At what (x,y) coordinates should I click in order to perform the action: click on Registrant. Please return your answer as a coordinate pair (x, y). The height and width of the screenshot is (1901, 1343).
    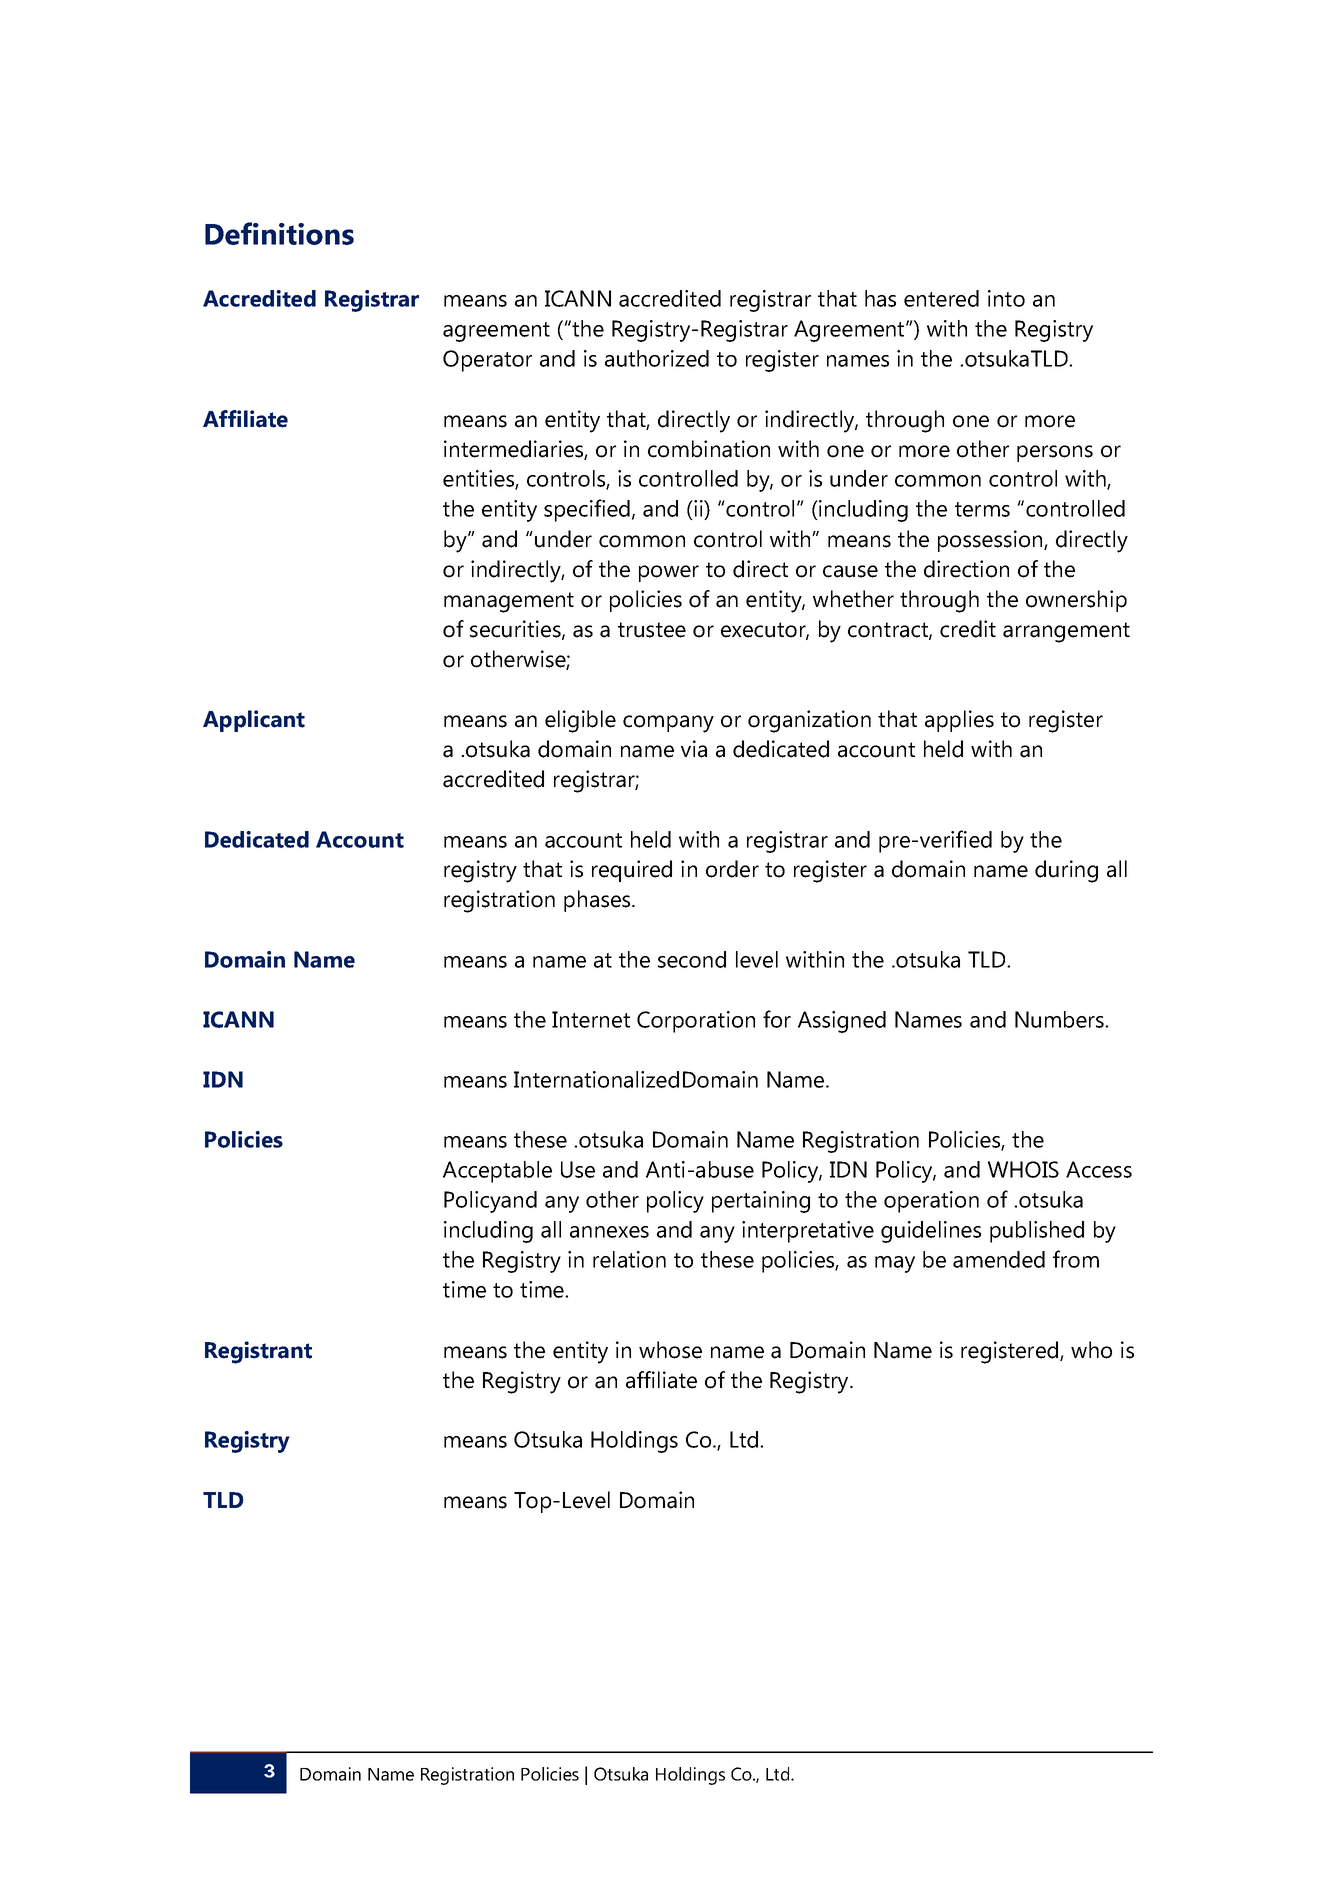
    Looking at the image, I should click on (258, 1352).
